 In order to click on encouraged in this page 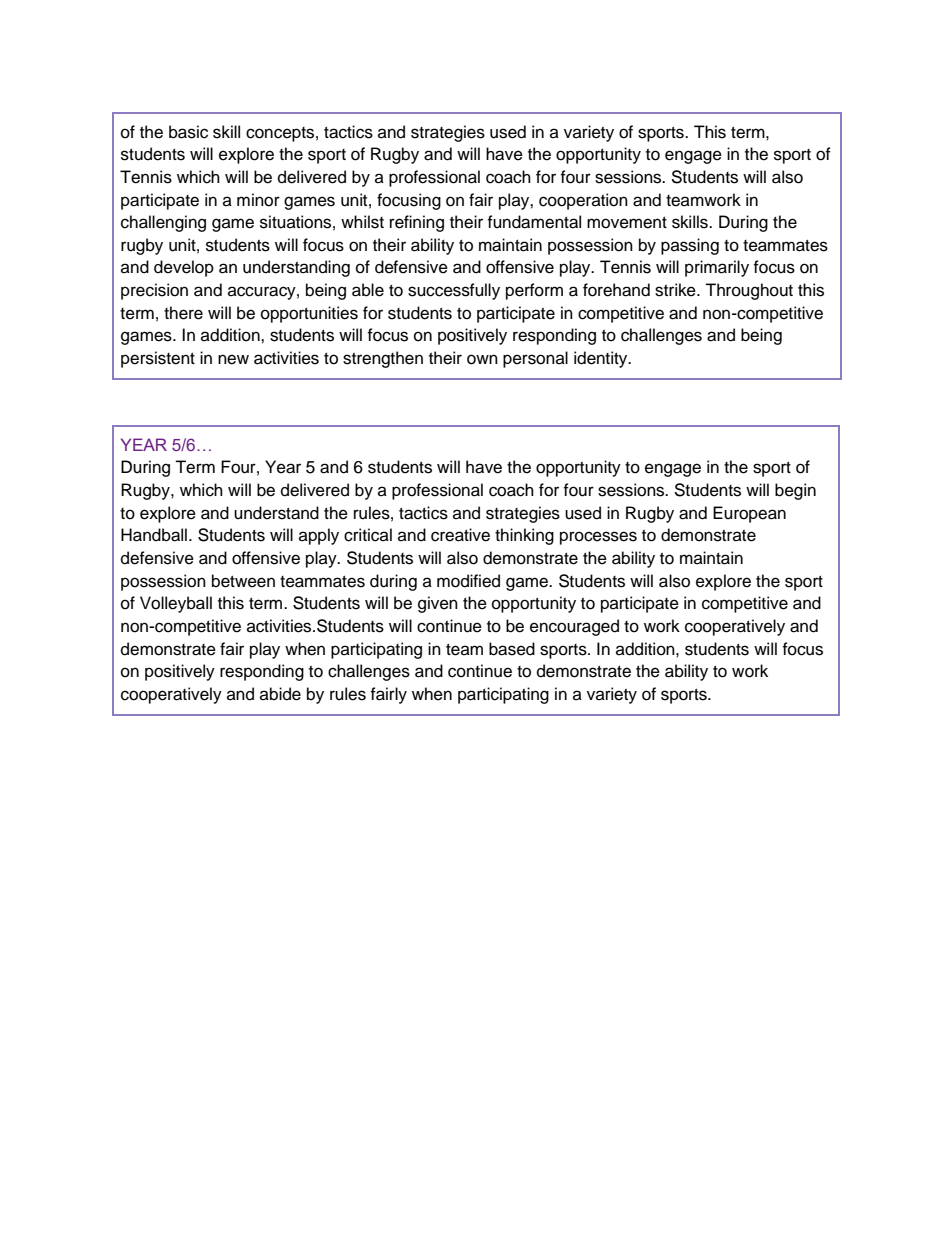, I will do `click(574, 627)`.
